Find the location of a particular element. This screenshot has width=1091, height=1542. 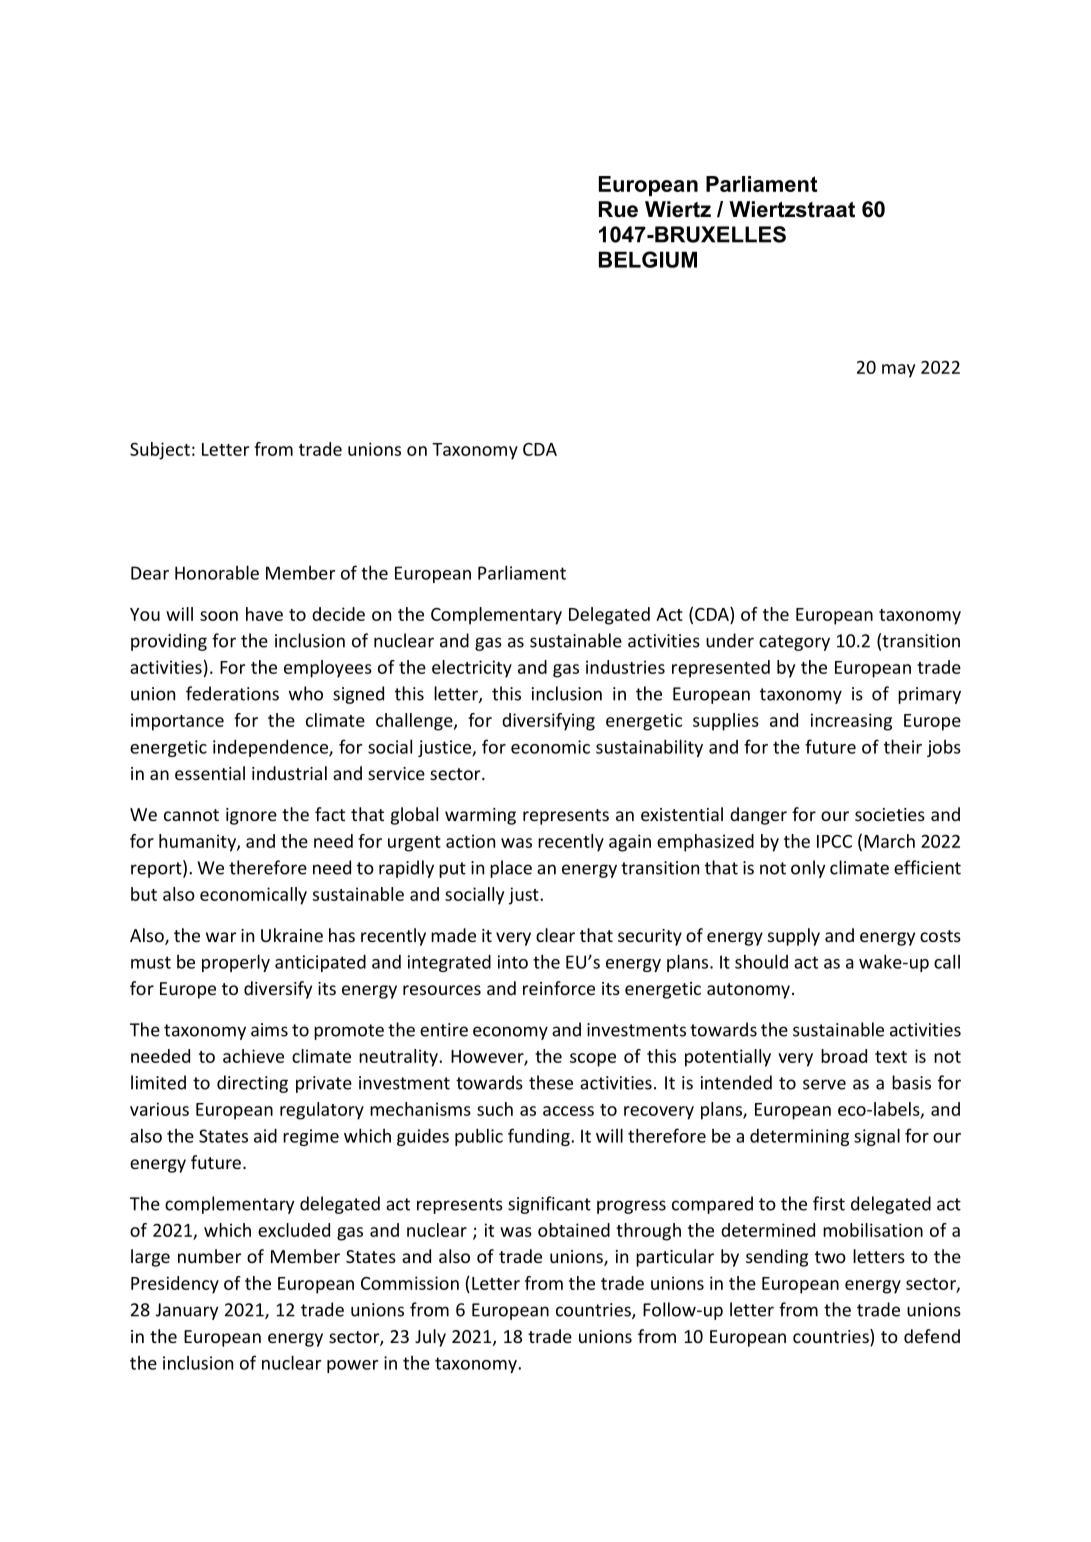

warming is located at coordinates (480, 816).
